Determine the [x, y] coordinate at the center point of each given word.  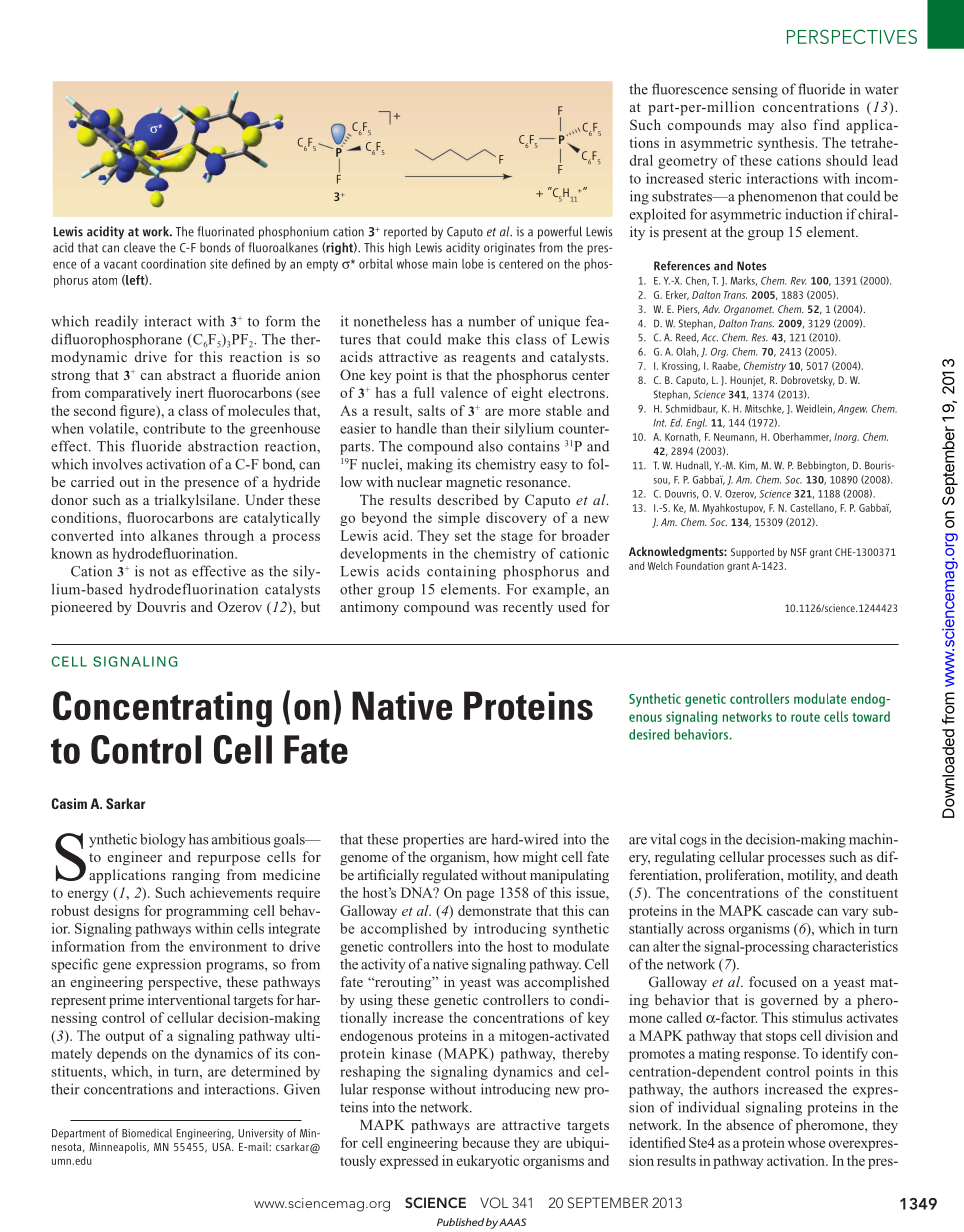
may [761, 128]
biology [163, 840]
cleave [139, 247]
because [486, 1142]
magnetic [474, 483]
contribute [174, 428]
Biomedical [147, 1133]
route [805, 717]
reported [405, 232]
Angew [852, 410]
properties [433, 840]
